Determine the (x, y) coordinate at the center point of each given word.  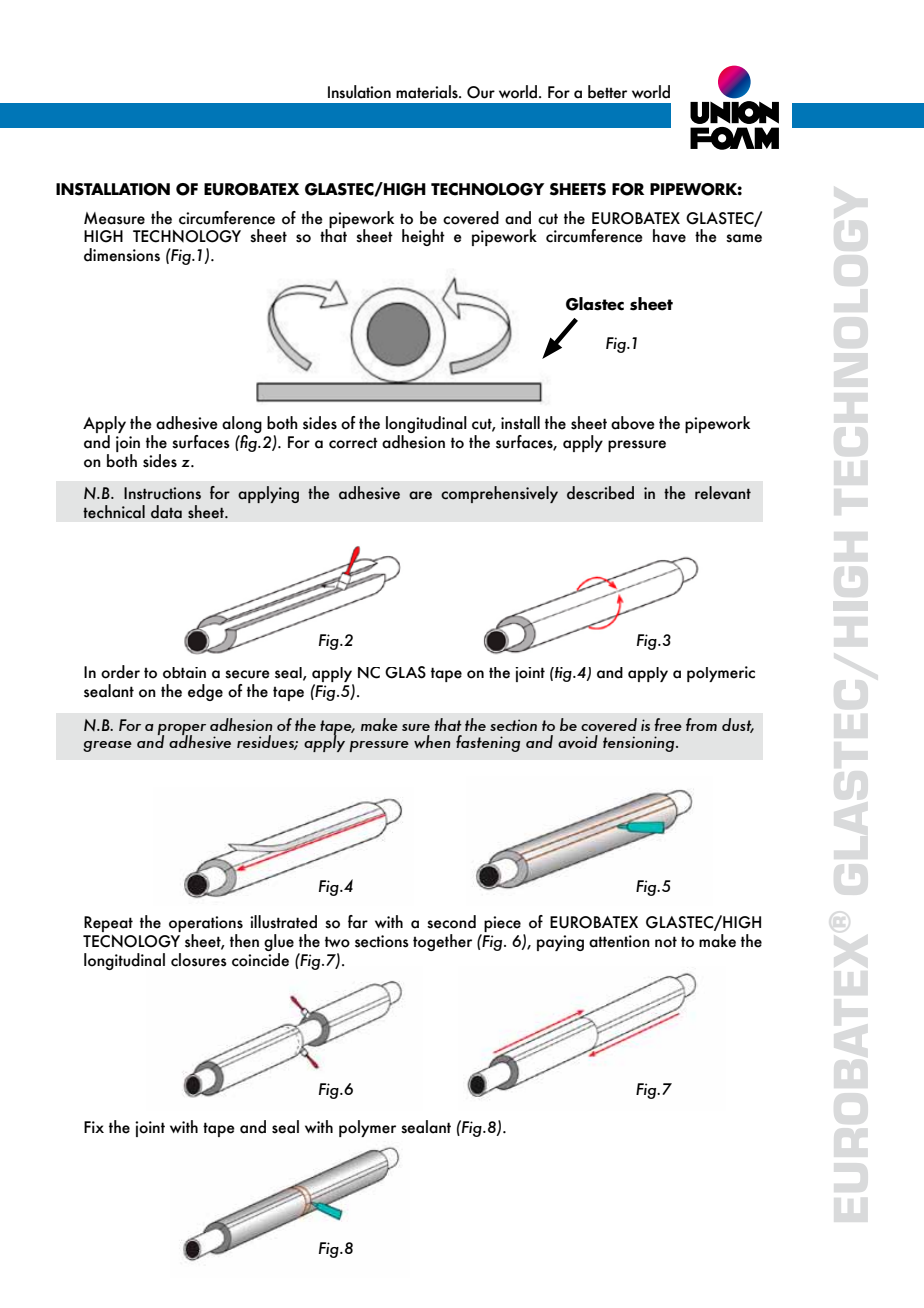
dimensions (122, 255)
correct (353, 443)
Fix (94, 1127)
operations (206, 925)
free (668, 724)
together (442, 942)
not (666, 942)
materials (428, 92)
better (607, 92)
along (242, 426)
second (451, 922)
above (633, 423)
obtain (184, 673)
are (420, 495)
